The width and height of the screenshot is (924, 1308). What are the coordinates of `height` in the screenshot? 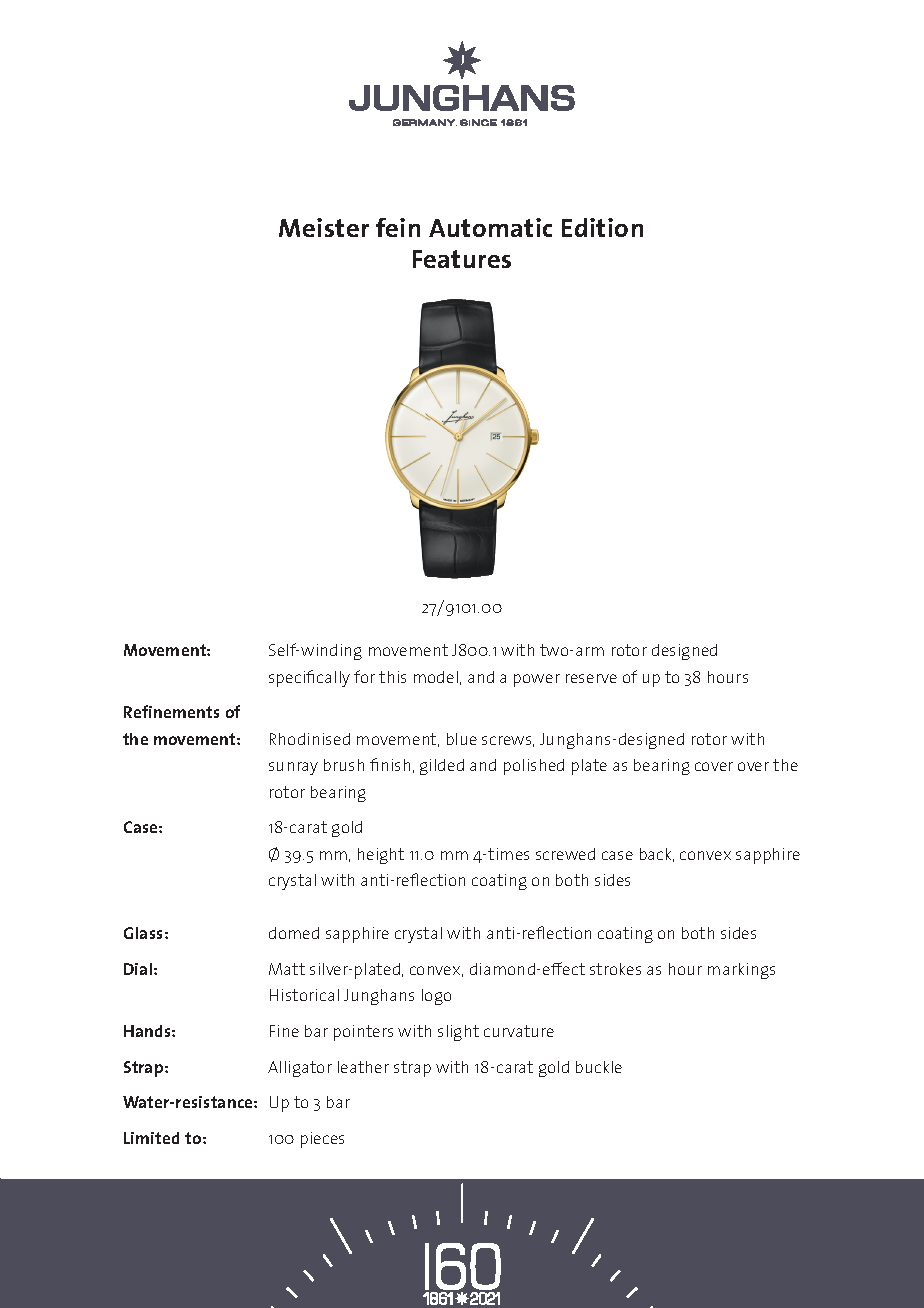 It's located at (381, 856).
